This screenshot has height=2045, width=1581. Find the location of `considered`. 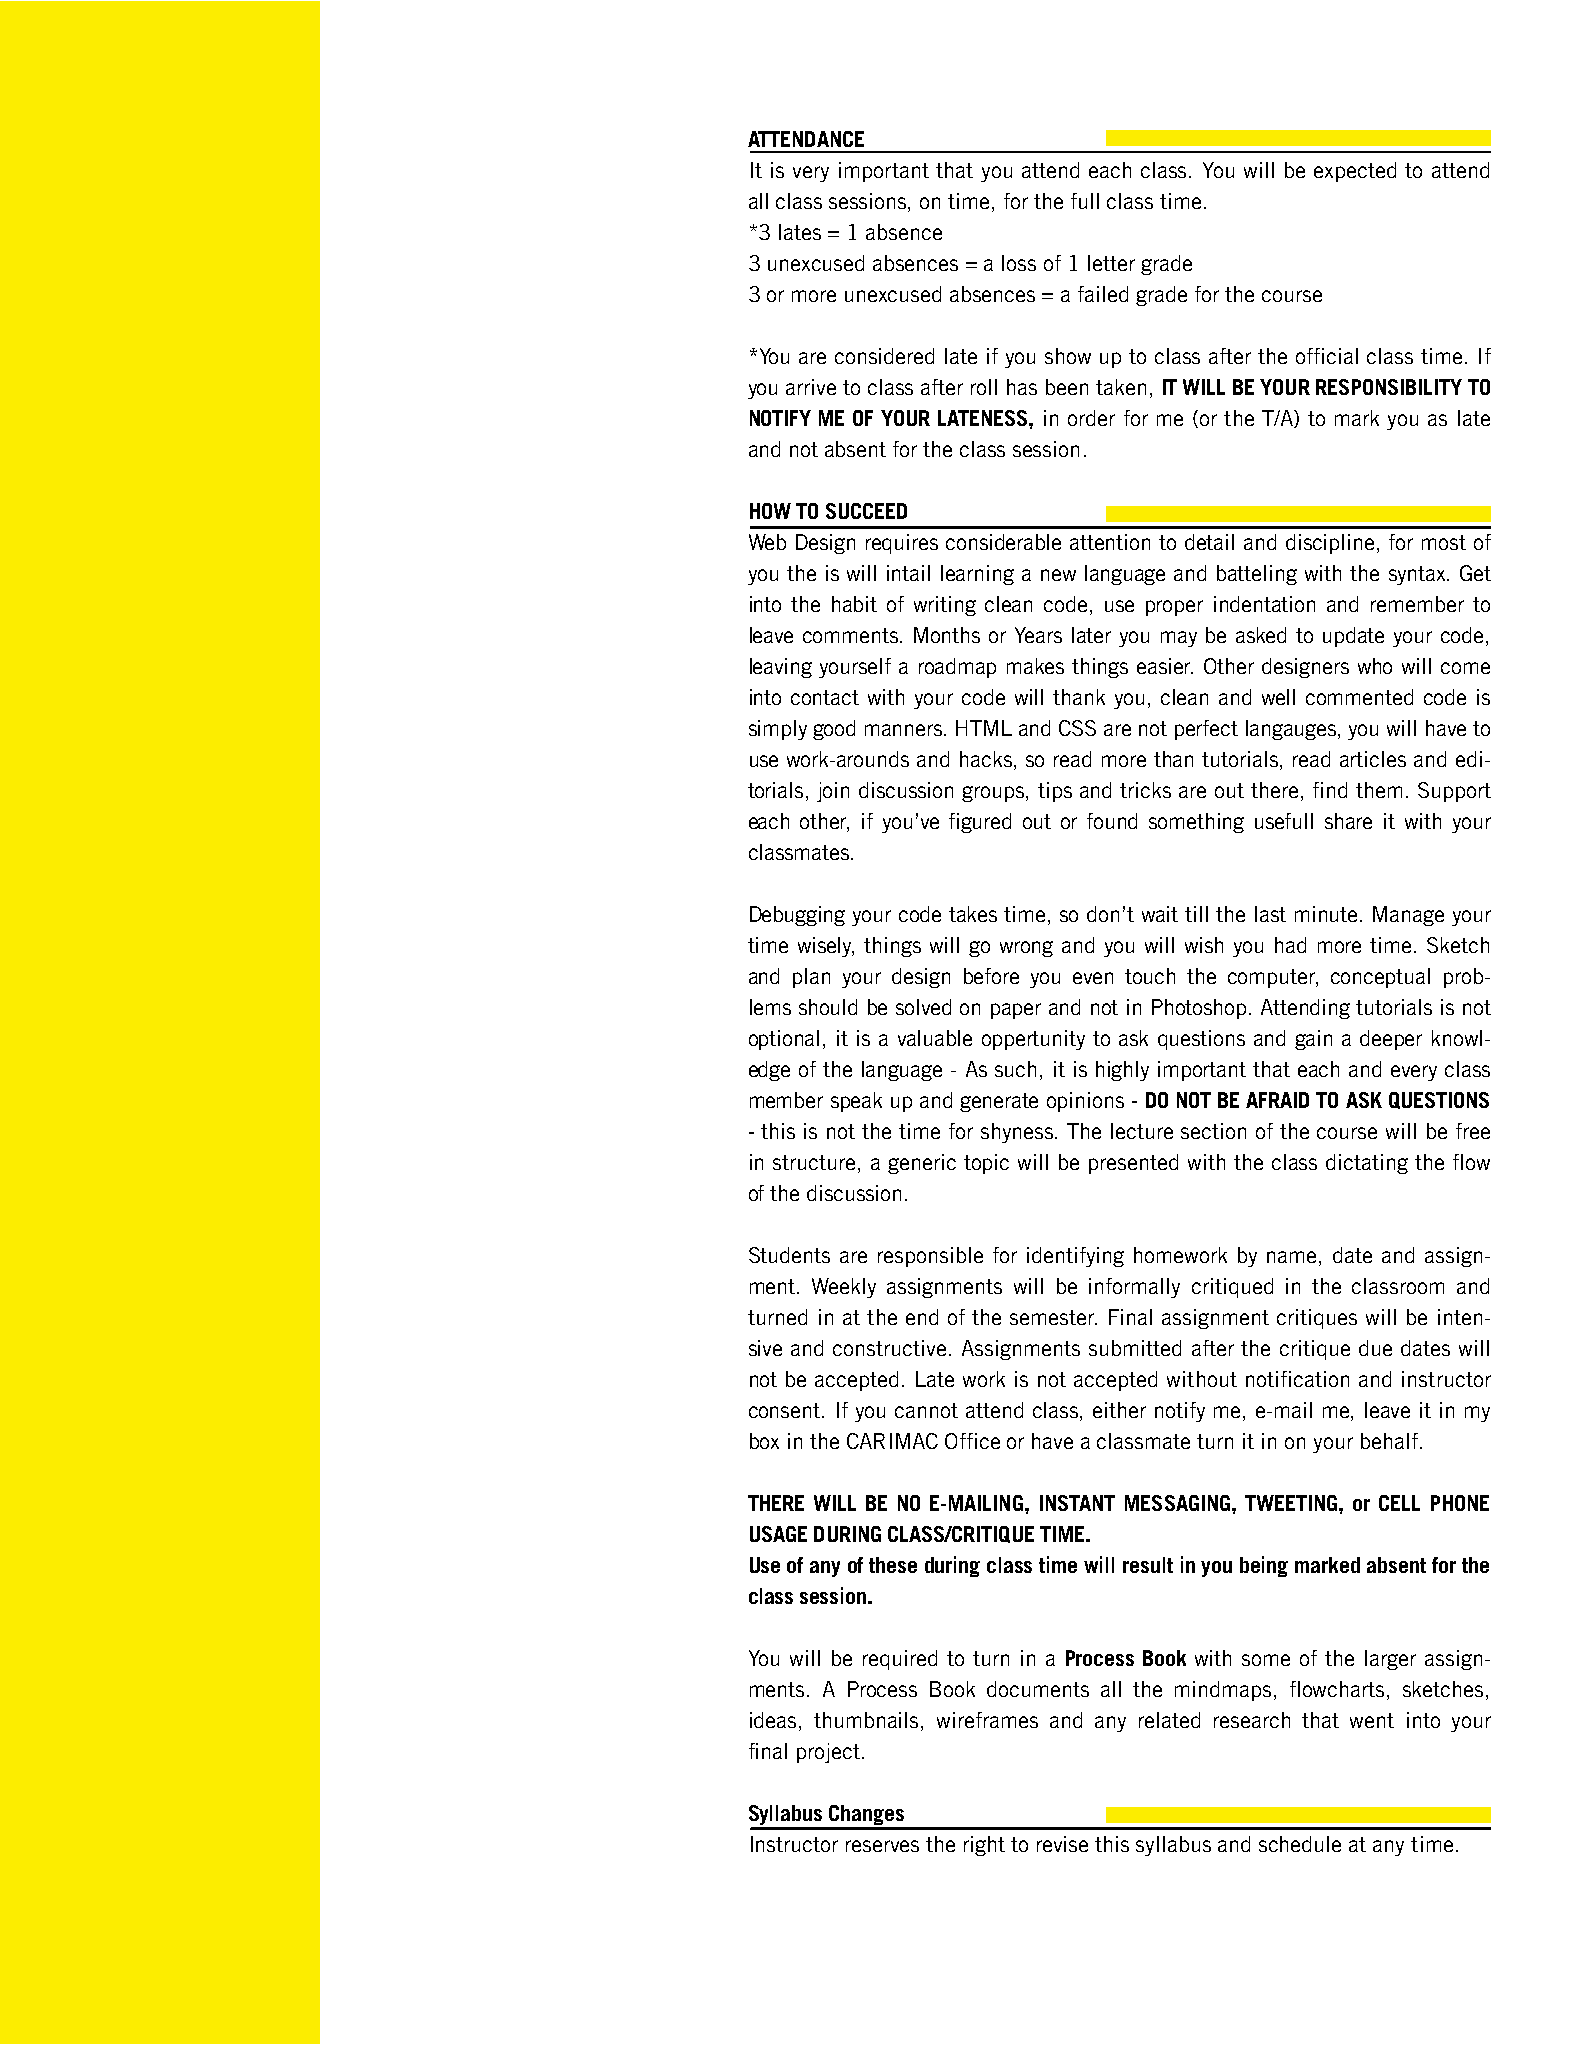

considered is located at coordinates (884, 356).
